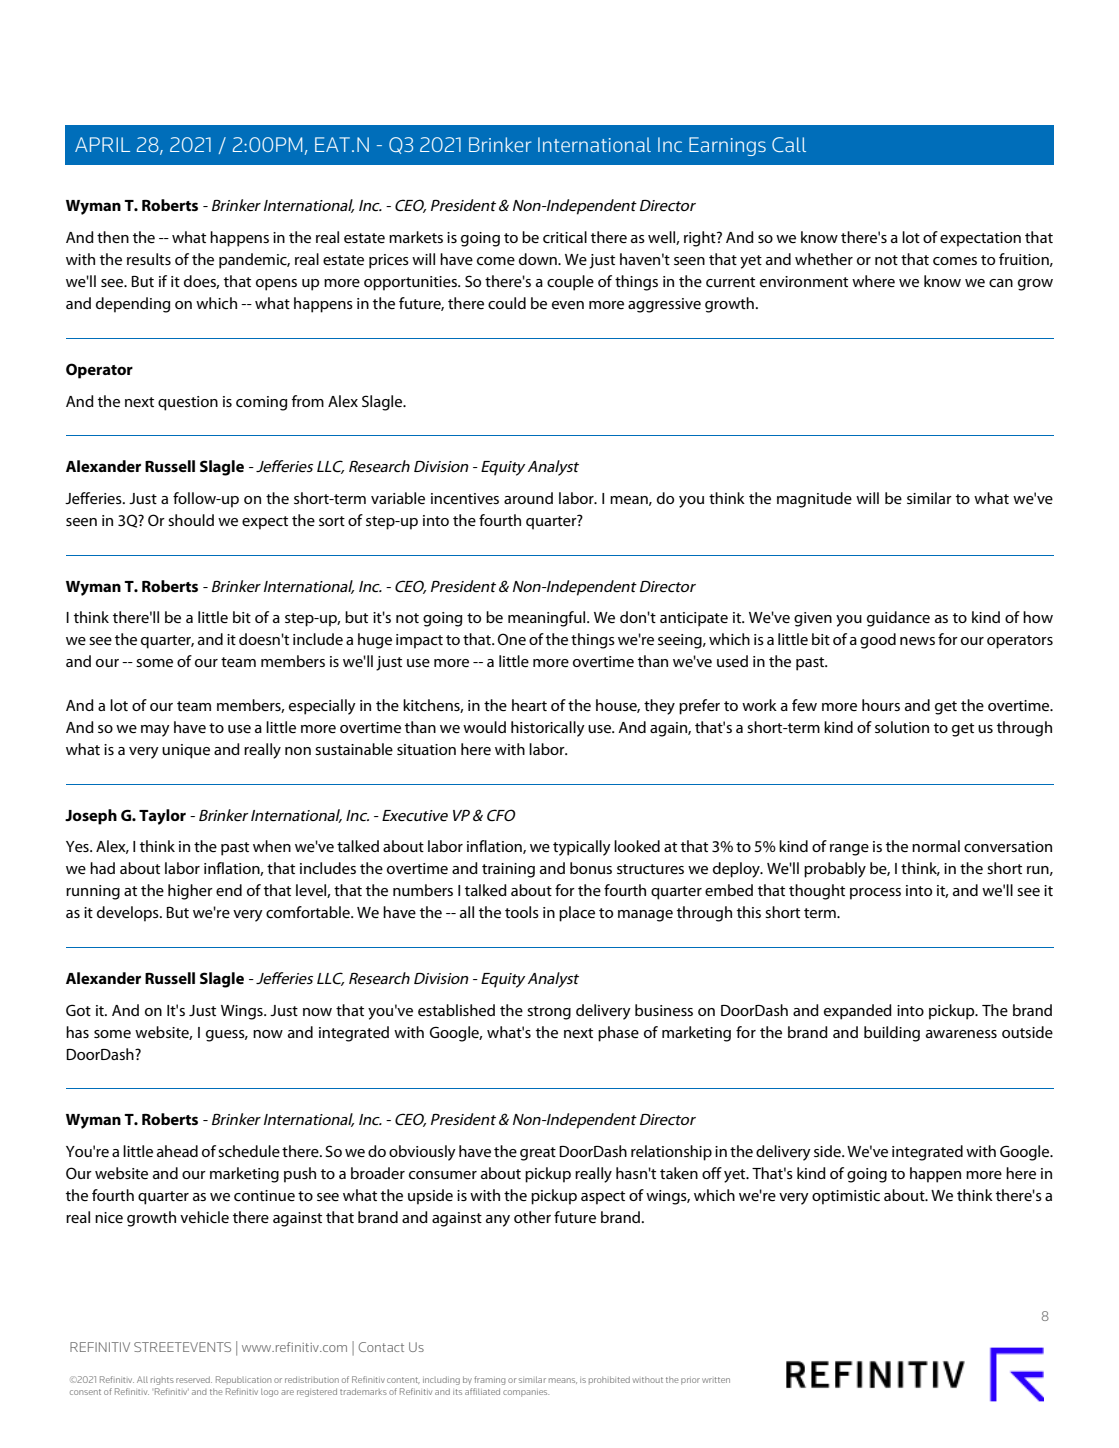  Describe the element at coordinates (102, 144) in the screenshot. I see `APRIL` at that location.
